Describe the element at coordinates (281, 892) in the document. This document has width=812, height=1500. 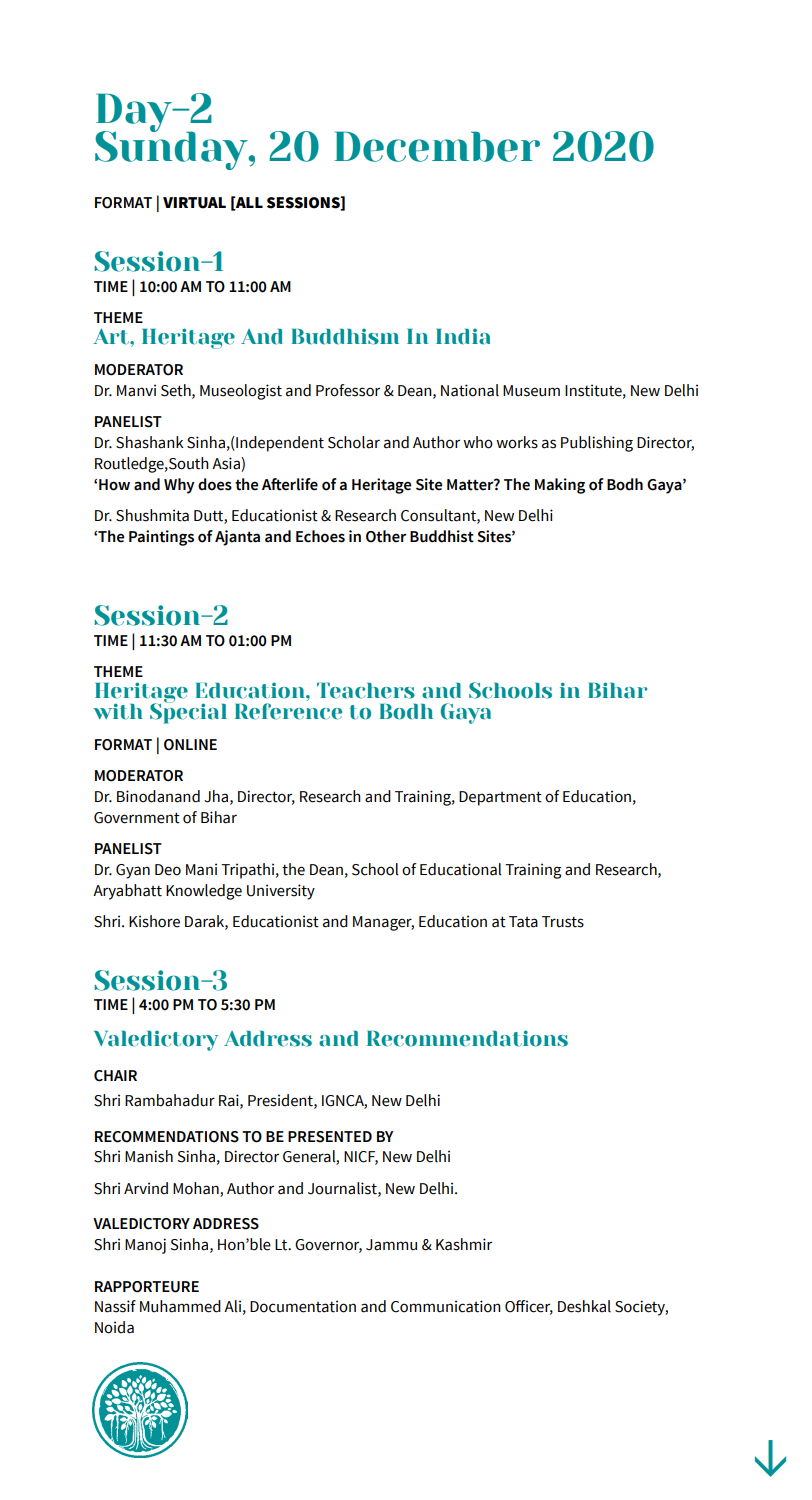
I see `University` at that location.
